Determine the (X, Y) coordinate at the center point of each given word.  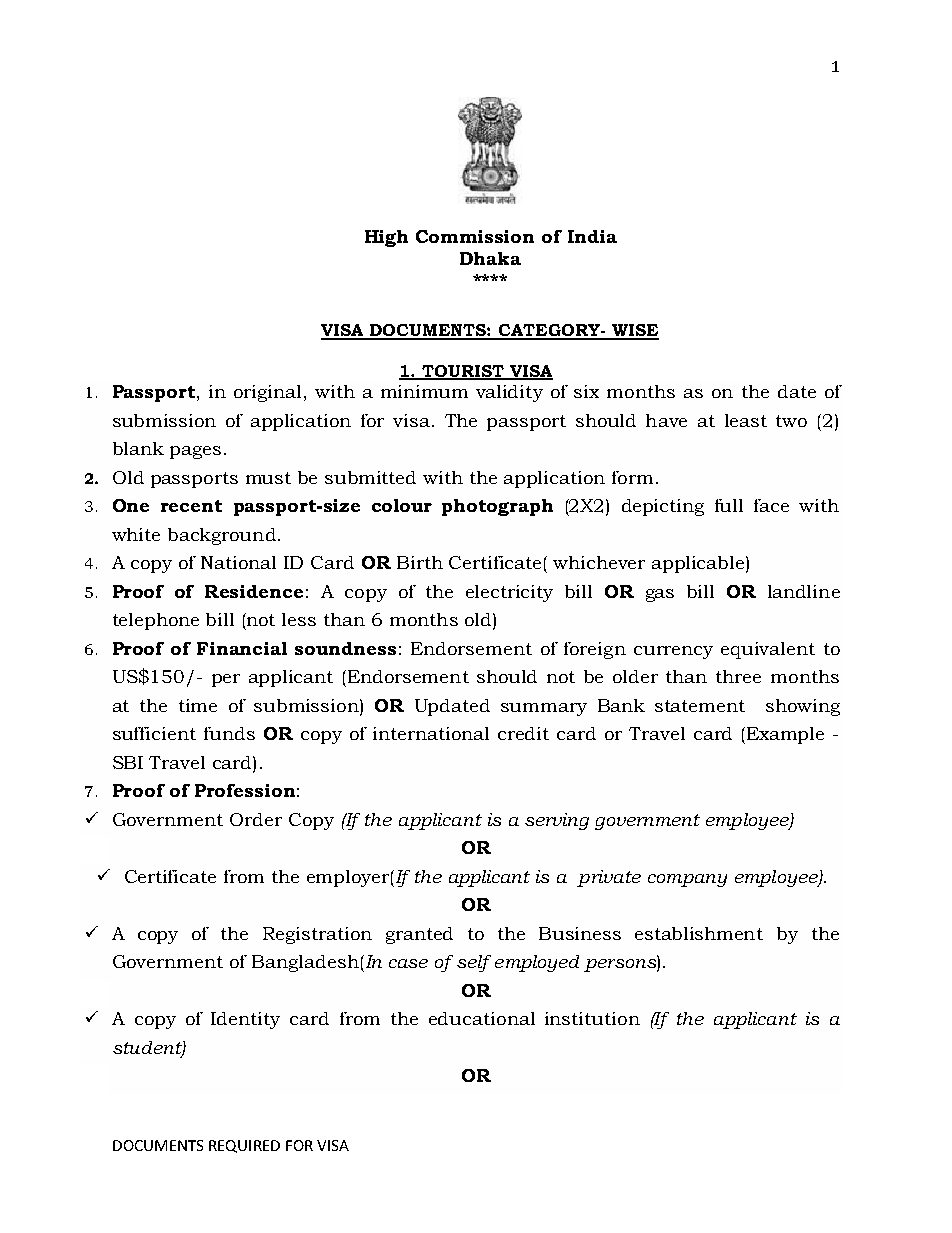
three (738, 676)
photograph (497, 507)
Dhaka (490, 258)
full (729, 505)
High (386, 238)
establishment (699, 933)
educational (482, 1018)
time (198, 705)
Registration (317, 935)
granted (419, 935)
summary (544, 709)
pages (195, 452)
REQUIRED (244, 1146)
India (592, 236)
